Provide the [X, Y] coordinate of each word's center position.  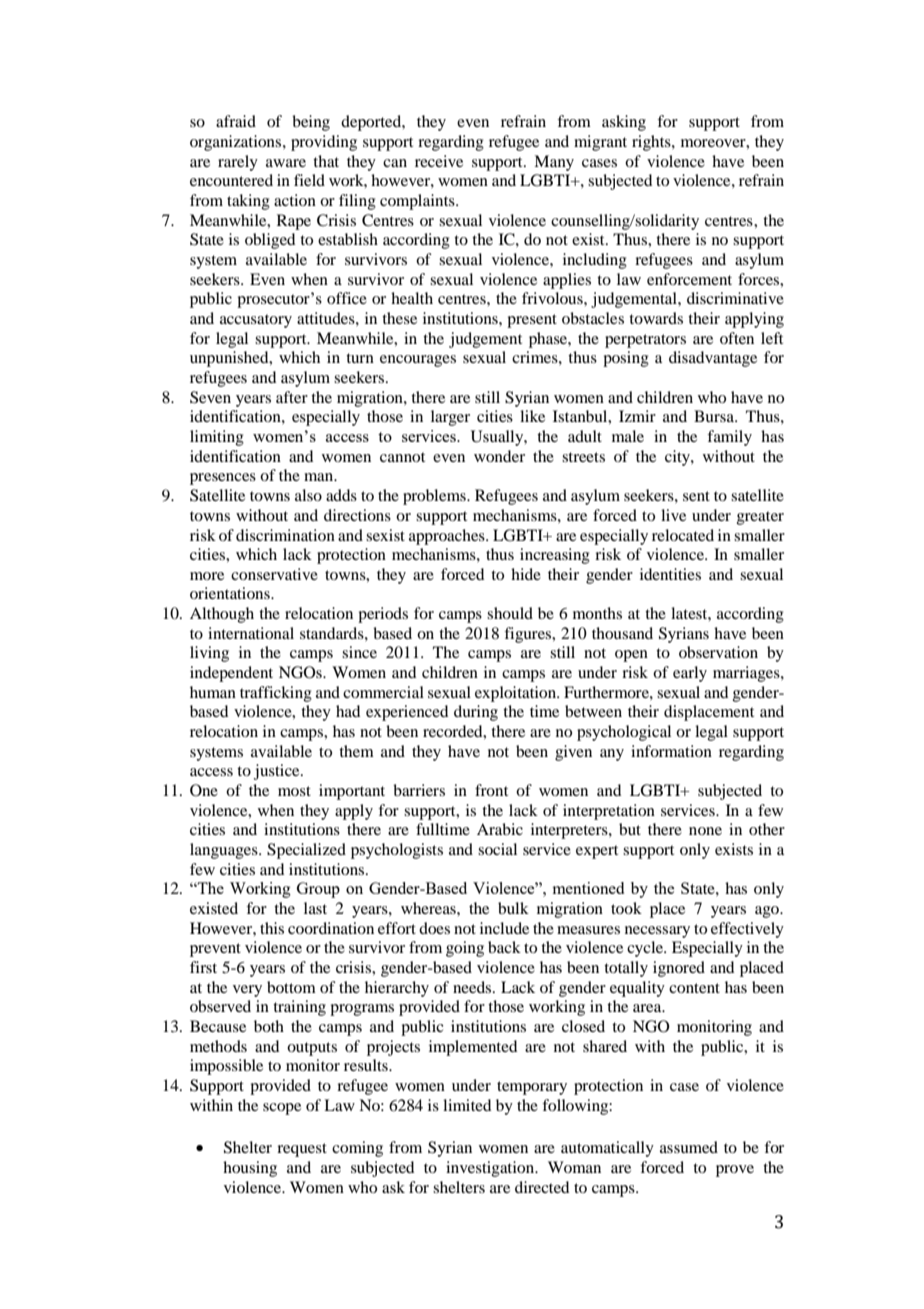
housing [250, 1169]
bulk [513, 908]
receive [439, 161]
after [292, 397]
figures [529, 635]
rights [652, 143]
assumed [689, 1147]
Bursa [715, 416]
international [251, 633]
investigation [491, 1169]
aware [286, 163]
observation [718, 652]
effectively [747, 930]
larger [450, 418]
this [272, 928]
